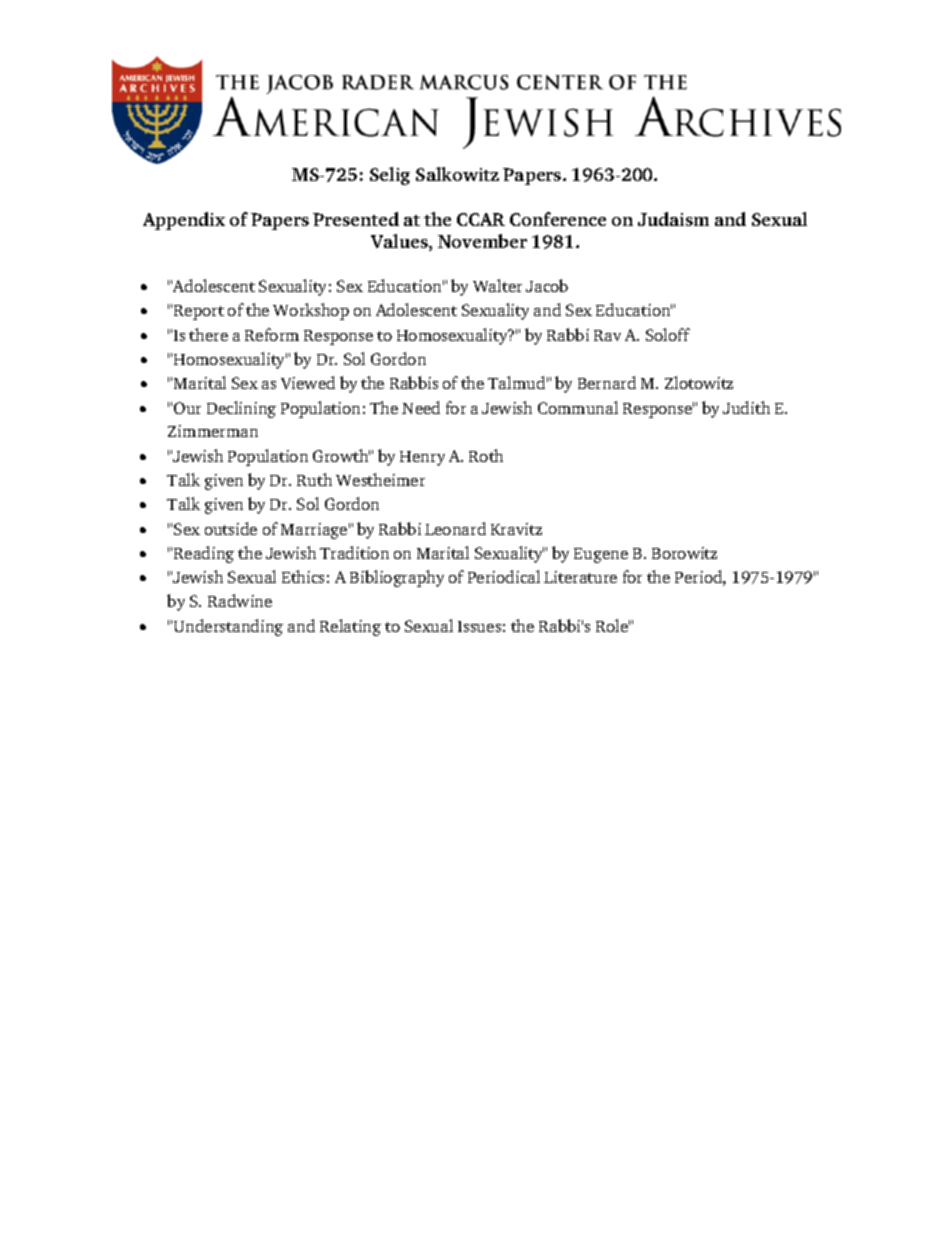  Describe the element at coordinates (421, 407) in the document. I see `Need` at that location.
